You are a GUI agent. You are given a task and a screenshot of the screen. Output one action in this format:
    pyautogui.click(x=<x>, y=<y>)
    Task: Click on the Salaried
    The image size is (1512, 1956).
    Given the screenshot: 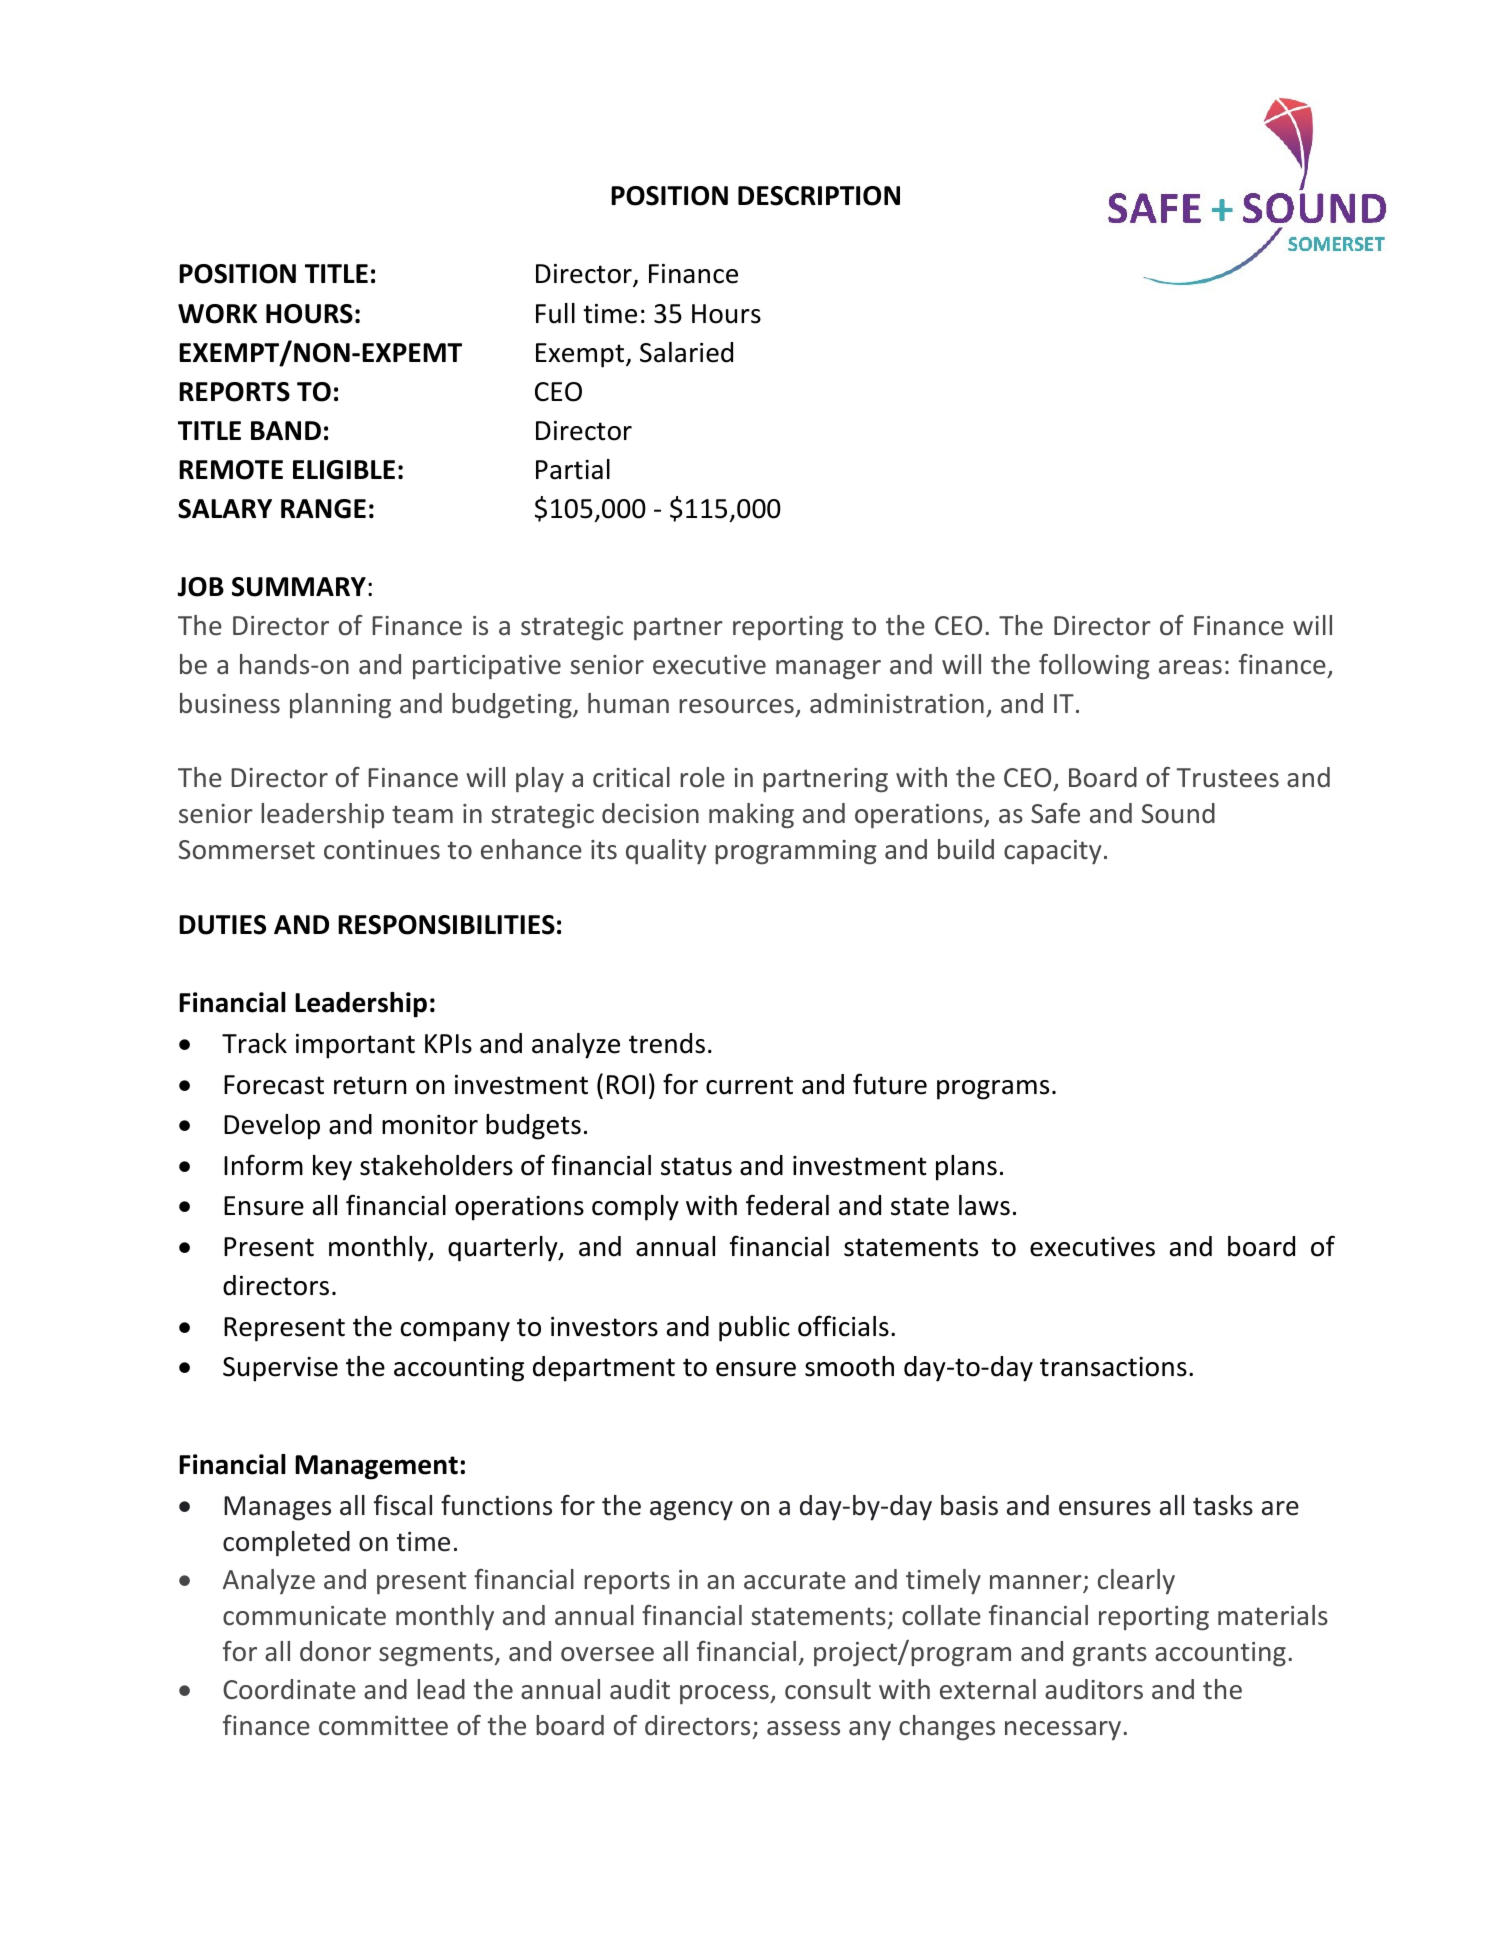 What is the action you would take?
    pyautogui.click(x=686, y=352)
